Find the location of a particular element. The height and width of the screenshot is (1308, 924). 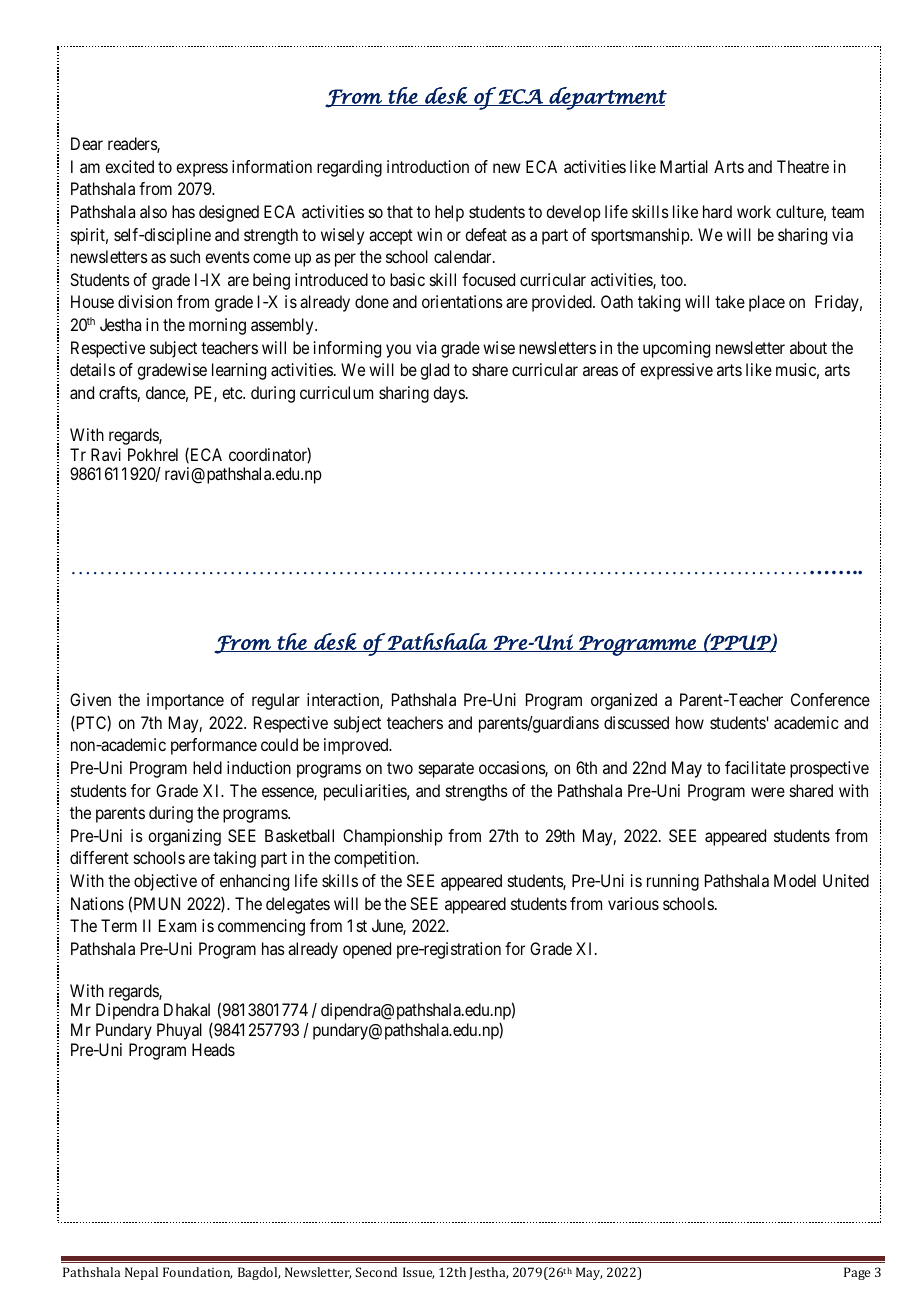

importance is located at coordinates (185, 701).
